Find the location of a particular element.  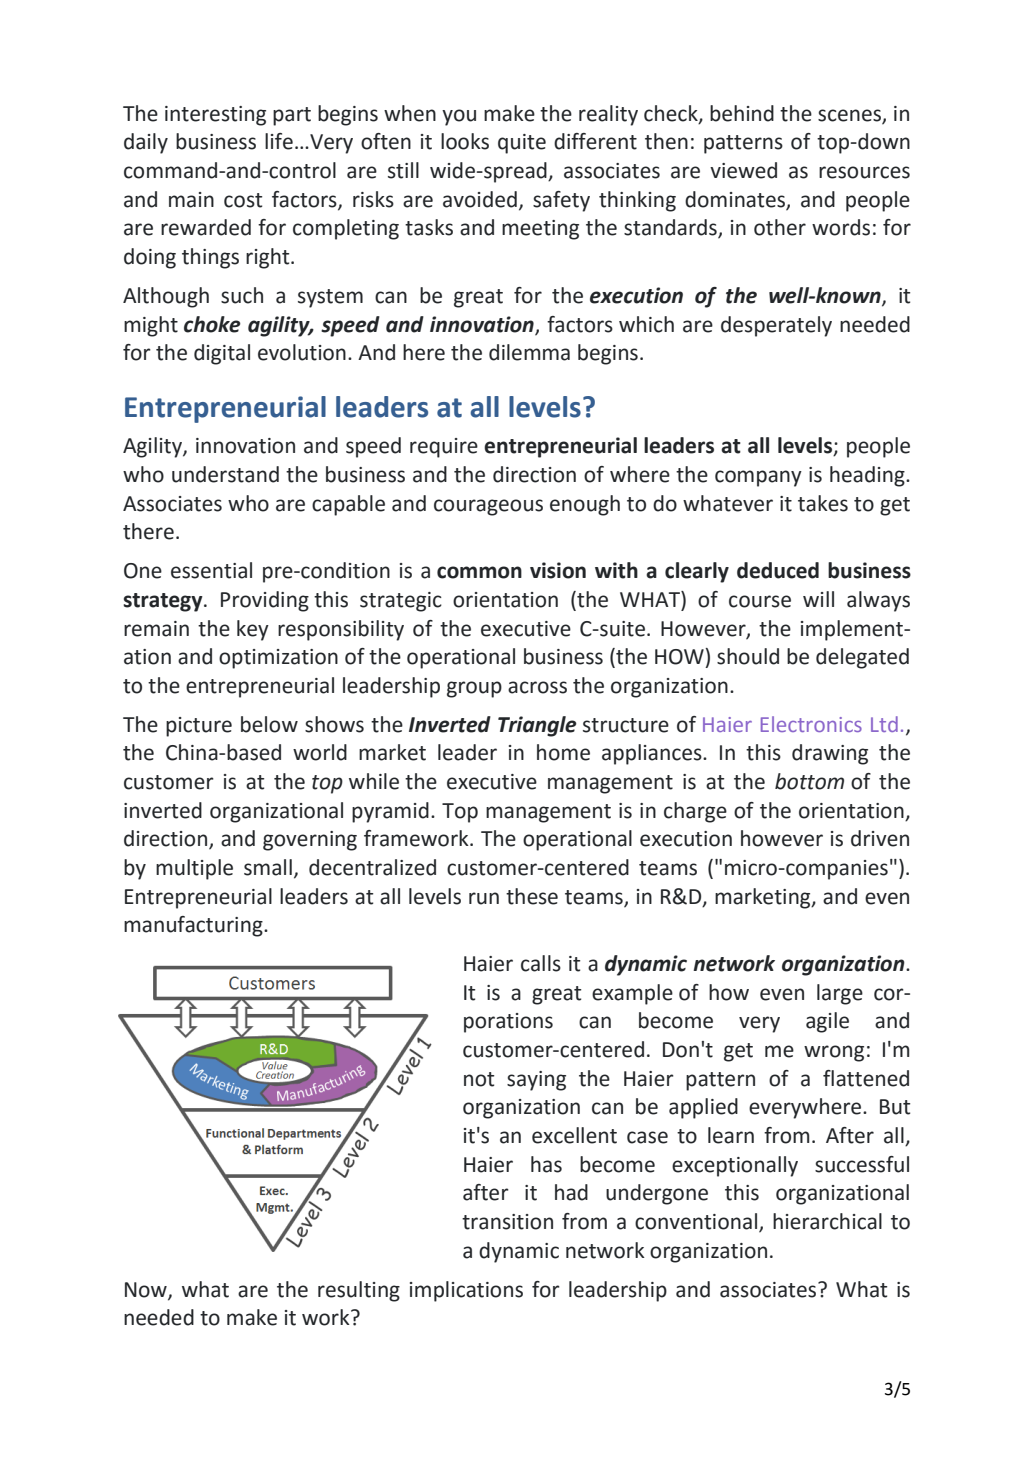

driven is located at coordinates (880, 838).
